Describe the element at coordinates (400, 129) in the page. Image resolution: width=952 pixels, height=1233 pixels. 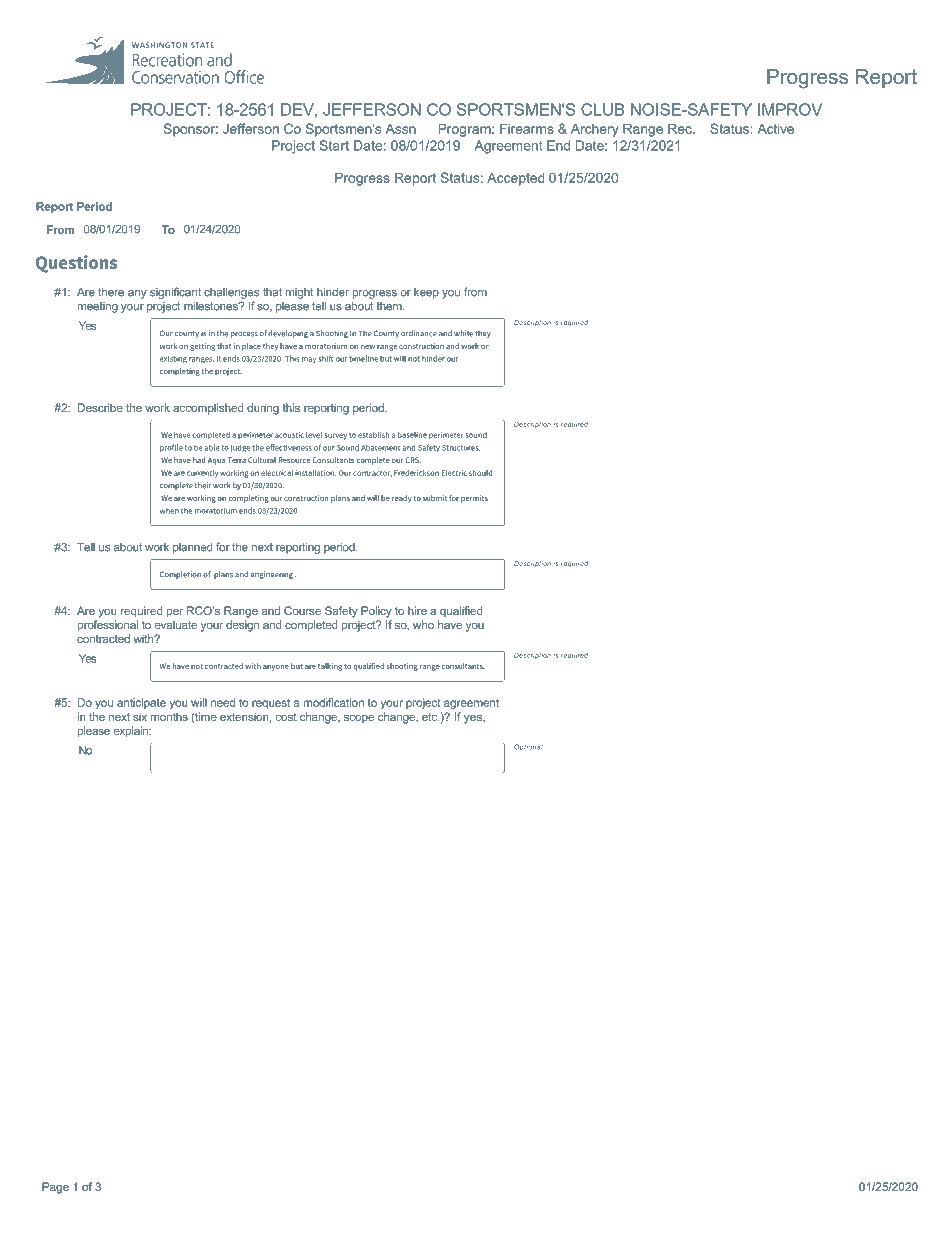
I see `Assn` at that location.
